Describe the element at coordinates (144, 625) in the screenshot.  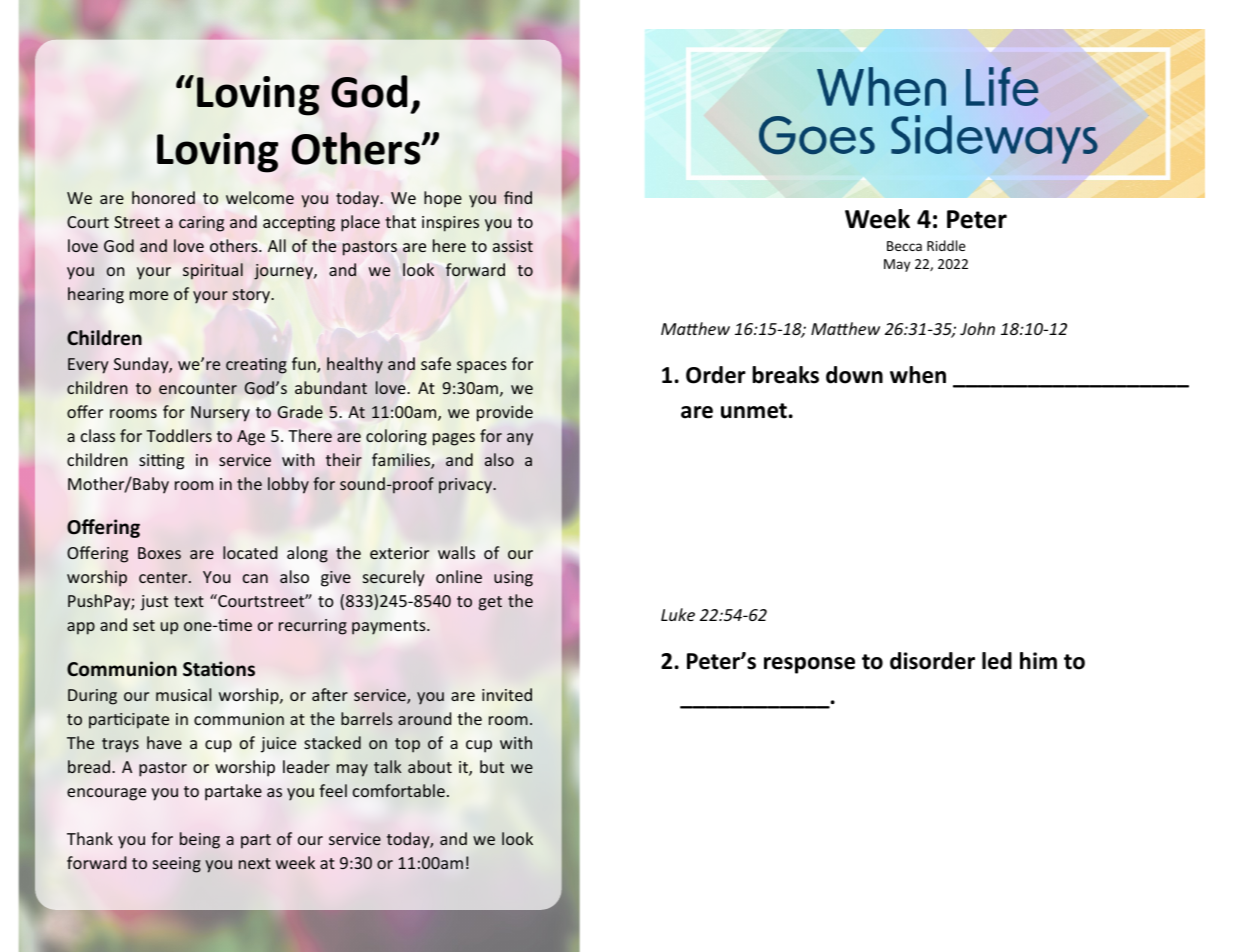
I see `set` at that location.
